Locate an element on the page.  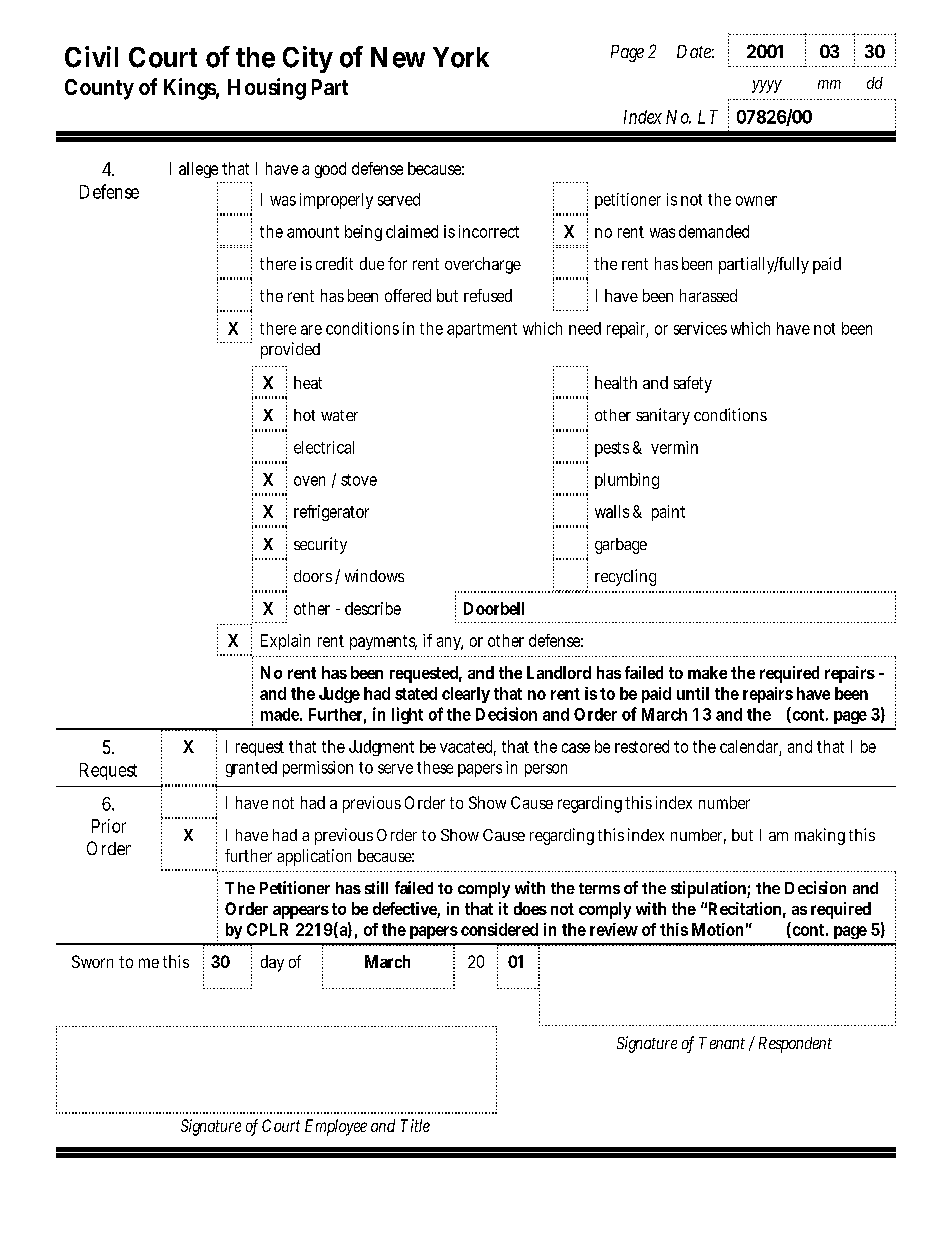
hot is located at coordinates (304, 415).
